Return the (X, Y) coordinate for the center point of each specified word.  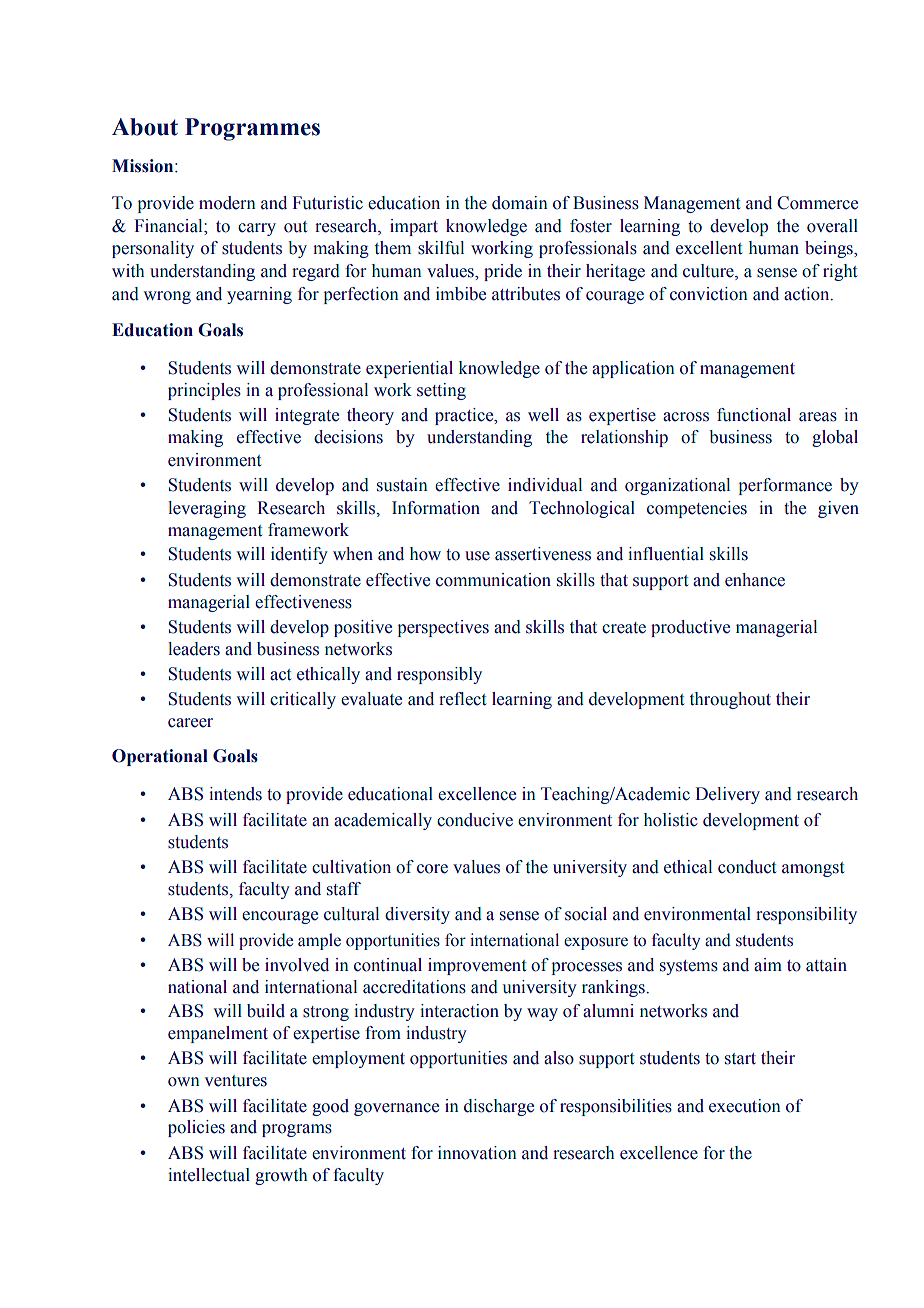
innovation (477, 1153)
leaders (194, 649)
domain (520, 203)
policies (196, 1128)
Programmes (252, 129)
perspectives (443, 628)
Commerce (817, 203)
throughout (730, 700)
